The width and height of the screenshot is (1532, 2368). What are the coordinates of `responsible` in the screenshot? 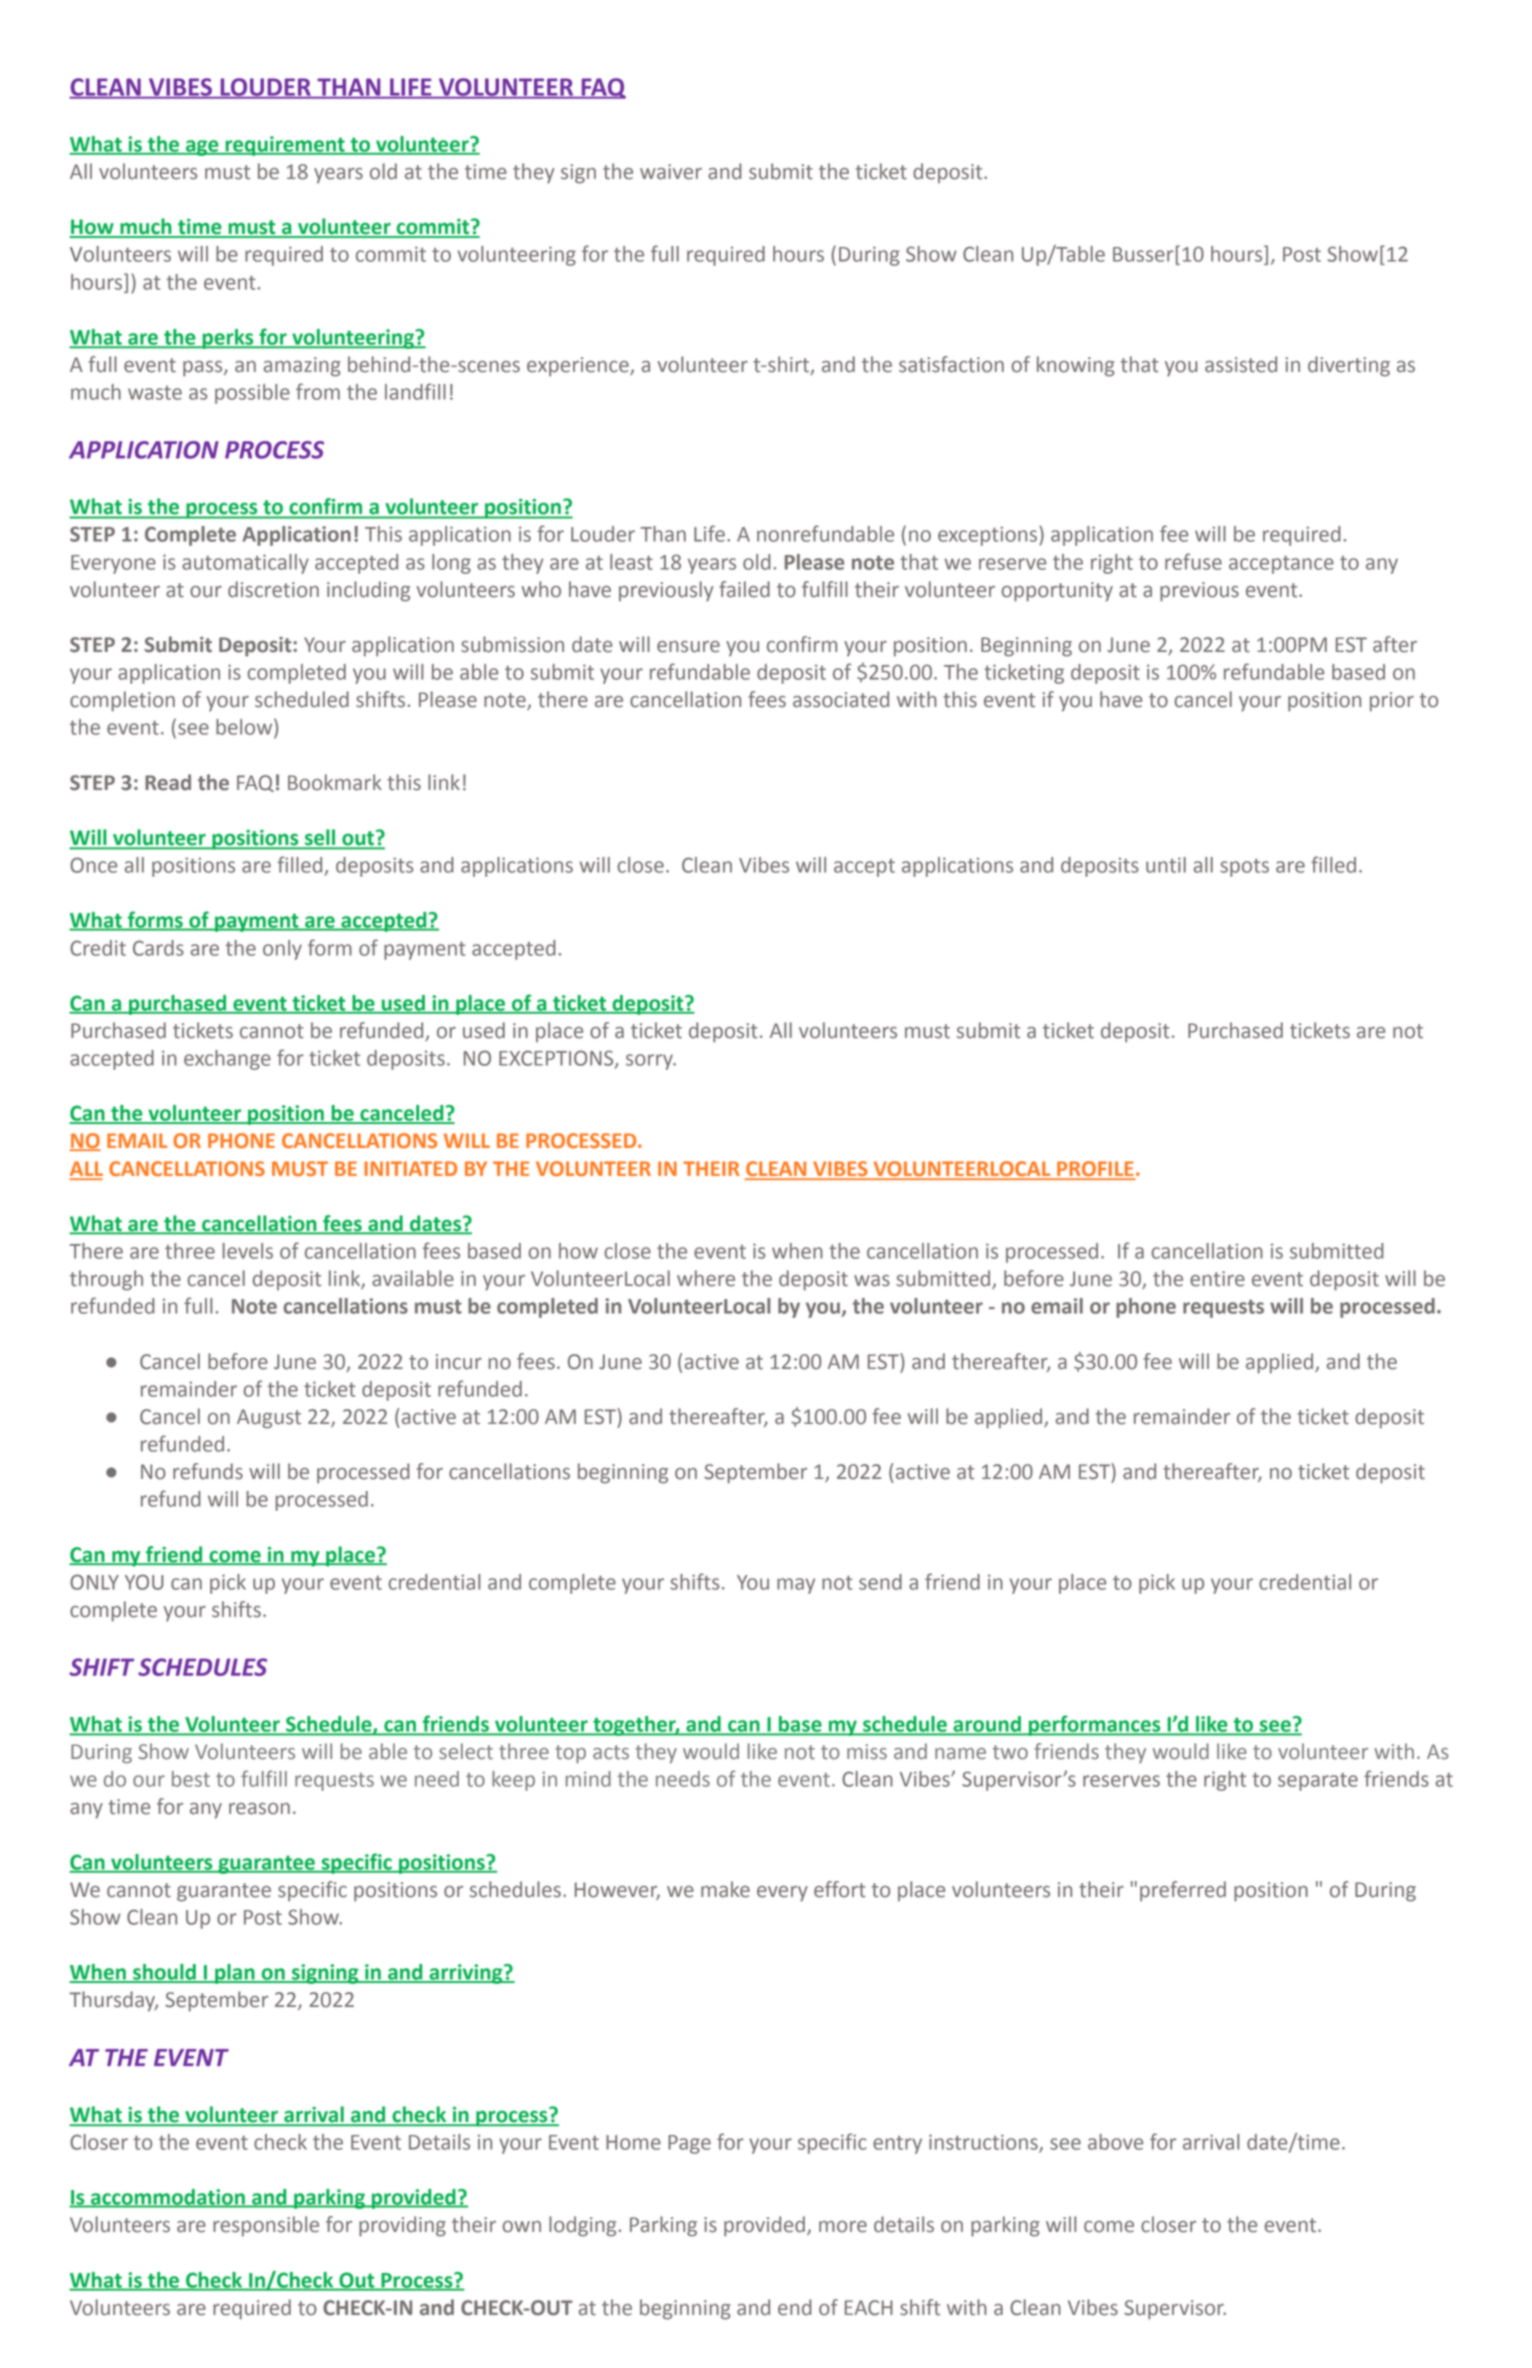 It's located at (266, 2226).
